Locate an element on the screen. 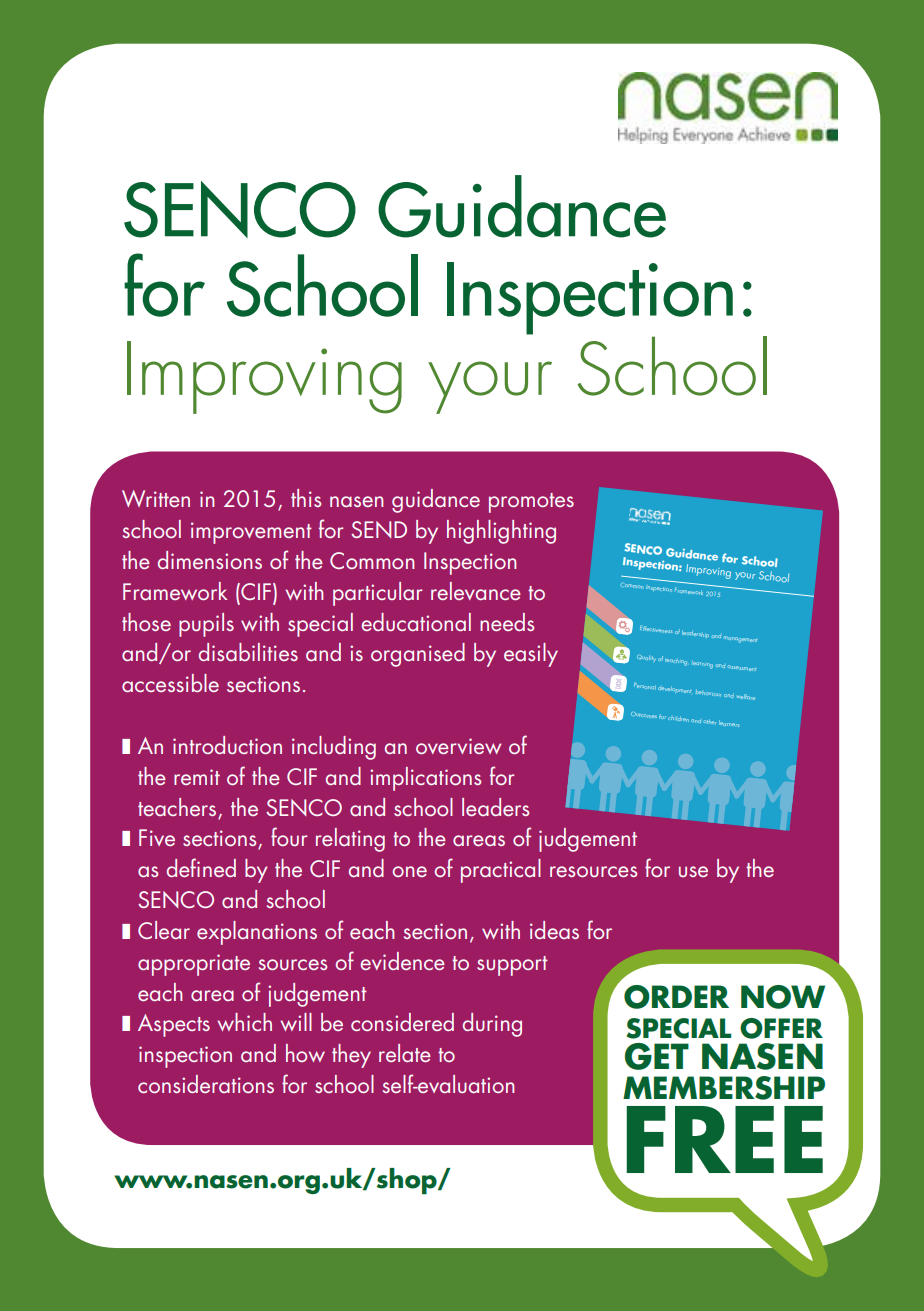  easily is located at coordinates (531, 655).
